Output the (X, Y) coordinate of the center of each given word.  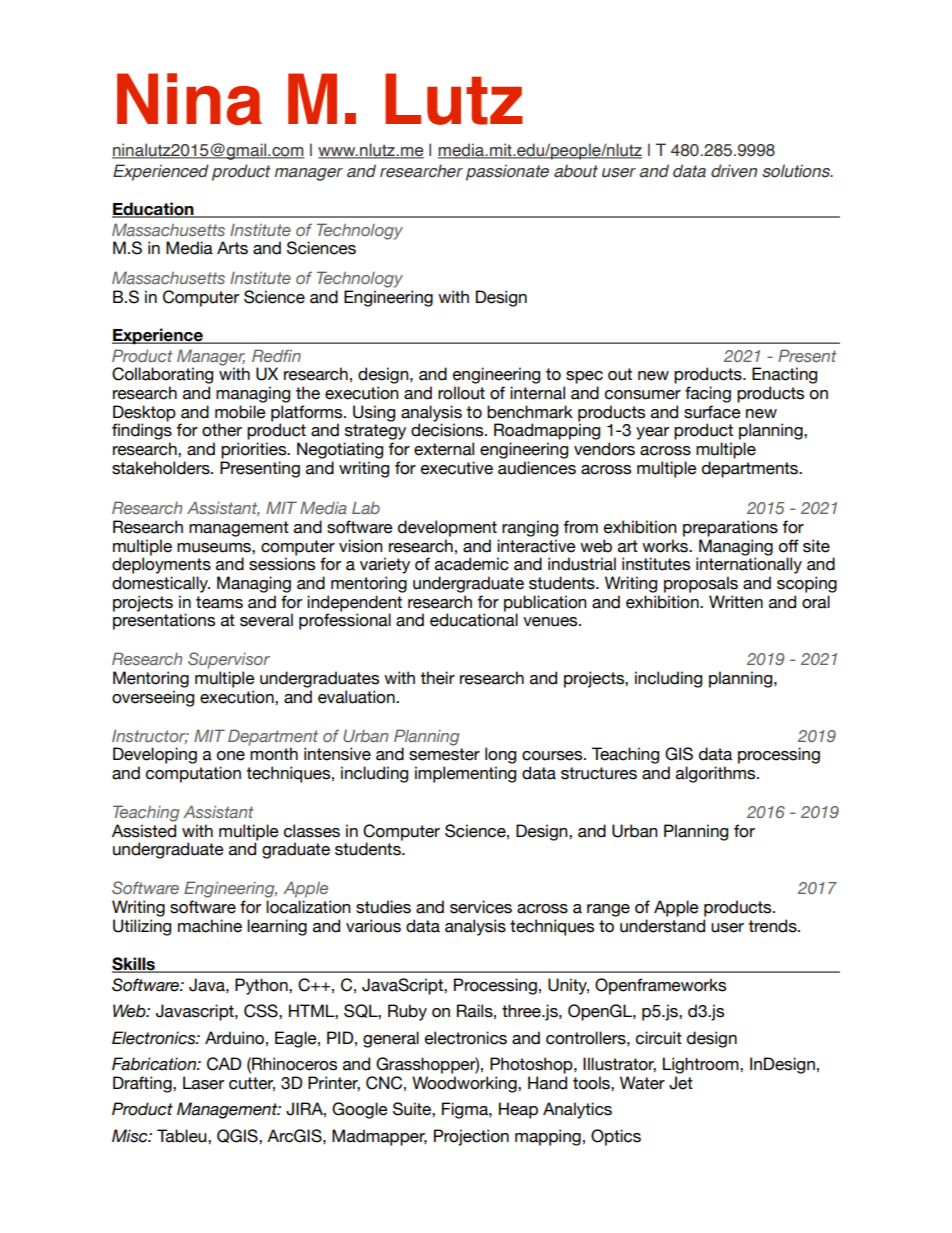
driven (734, 171)
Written (736, 602)
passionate (507, 172)
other (222, 430)
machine (210, 926)
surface (712, 412)
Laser (203, 1083)
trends (773, 926)
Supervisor (229, 660)
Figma (466, 1110)
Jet (681, 1083)
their (437, 678)
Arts (232, 248)
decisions (448, 430)
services (481, 907)
